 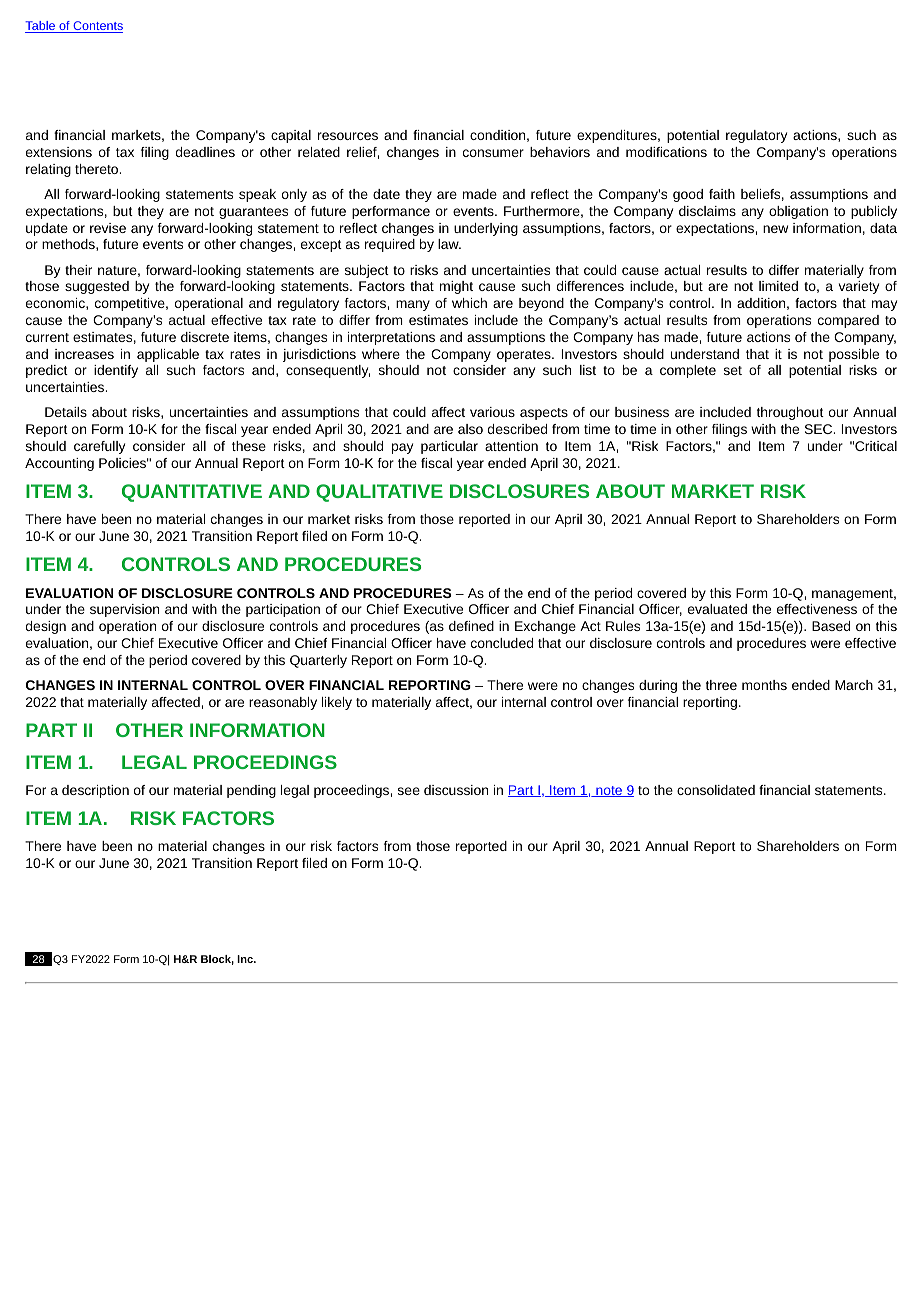 I want to click on Details, so click(x=66, y=412).
